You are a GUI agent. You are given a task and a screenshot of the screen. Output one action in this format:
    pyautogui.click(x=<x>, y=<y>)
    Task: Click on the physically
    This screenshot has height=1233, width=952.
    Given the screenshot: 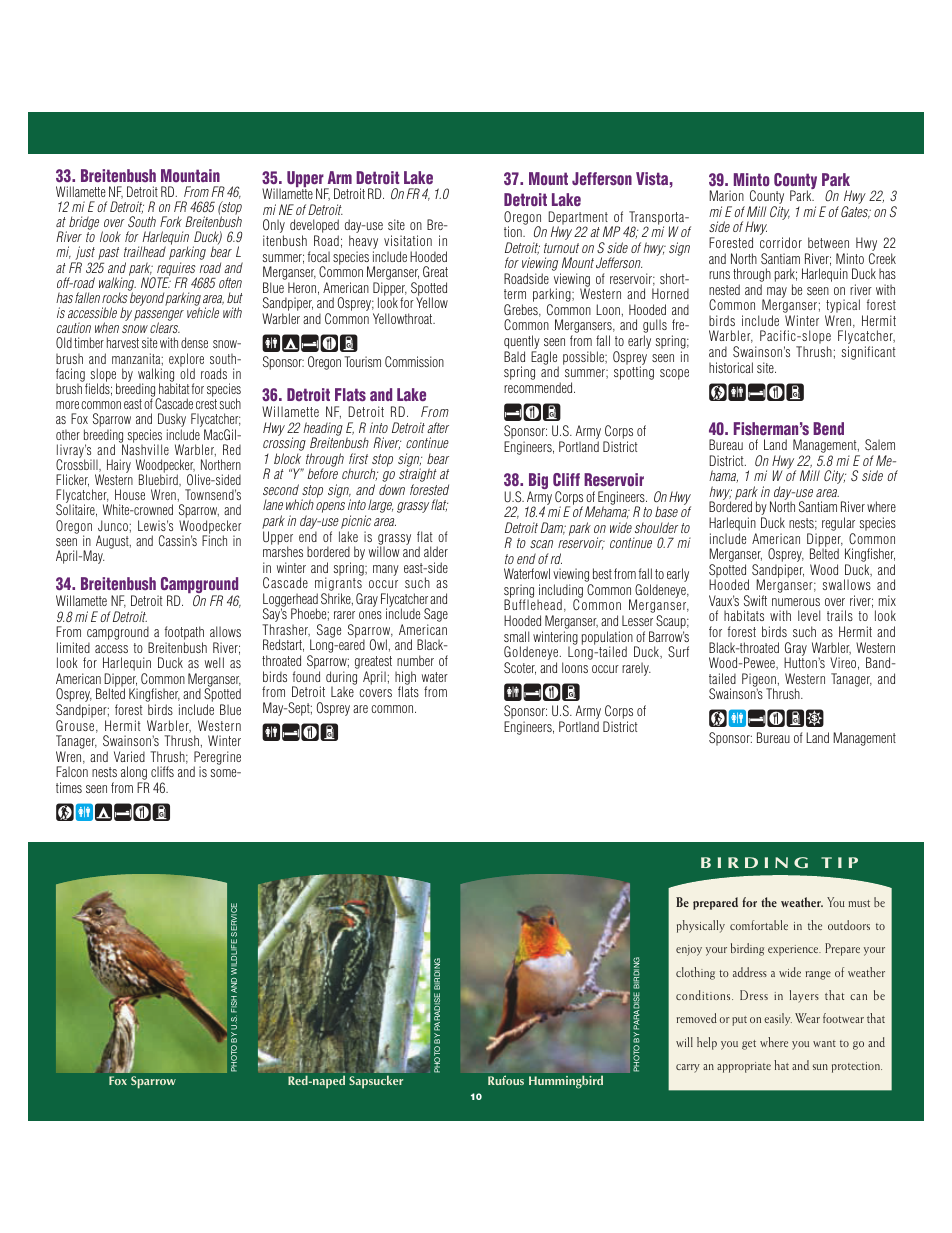 What is the action you would take?
    pyautogui.click(x=701, y=926)
